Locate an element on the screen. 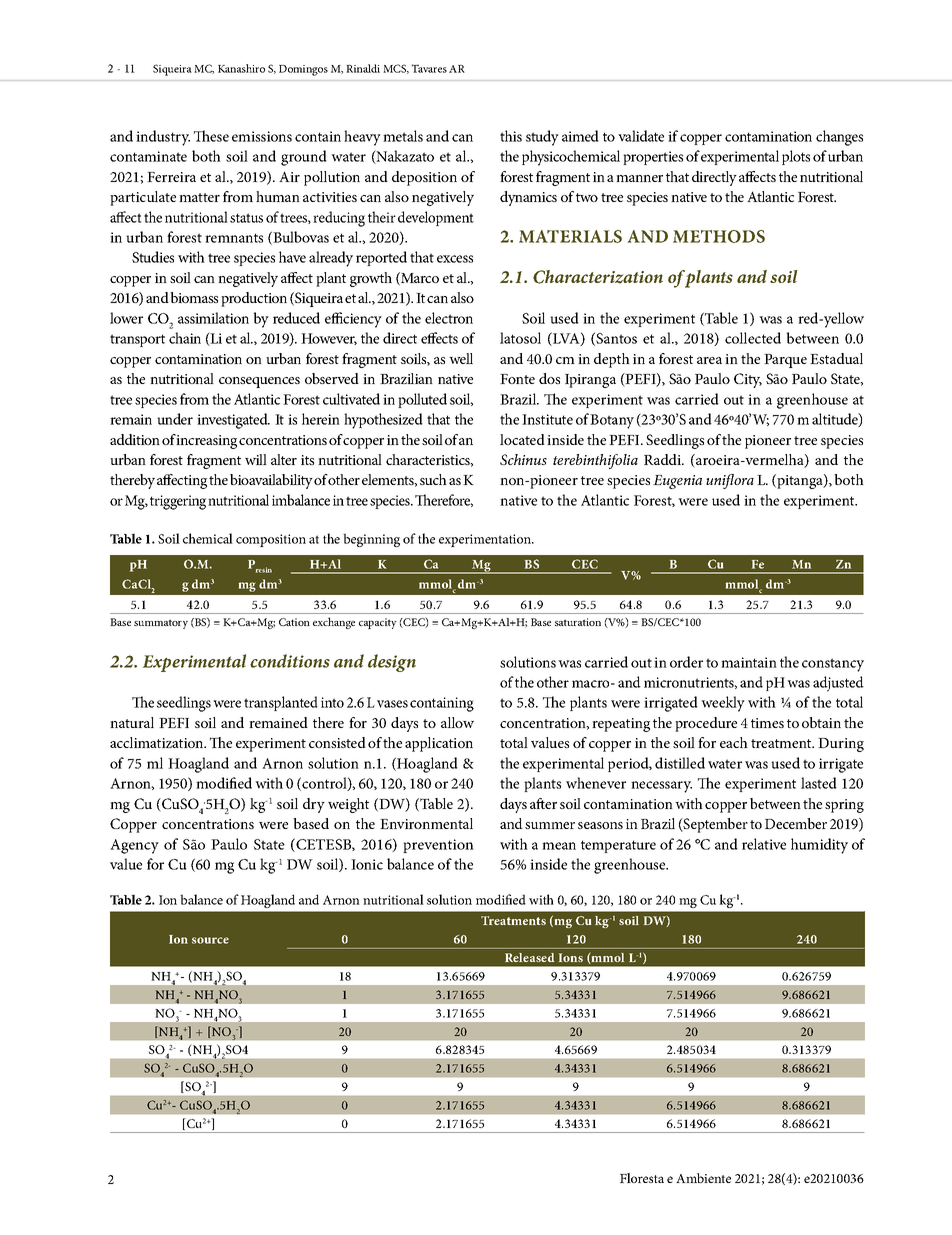 Image resolution: width=952 pixels, height=1235 pixels. changes is located at coordinates (839, 138).
